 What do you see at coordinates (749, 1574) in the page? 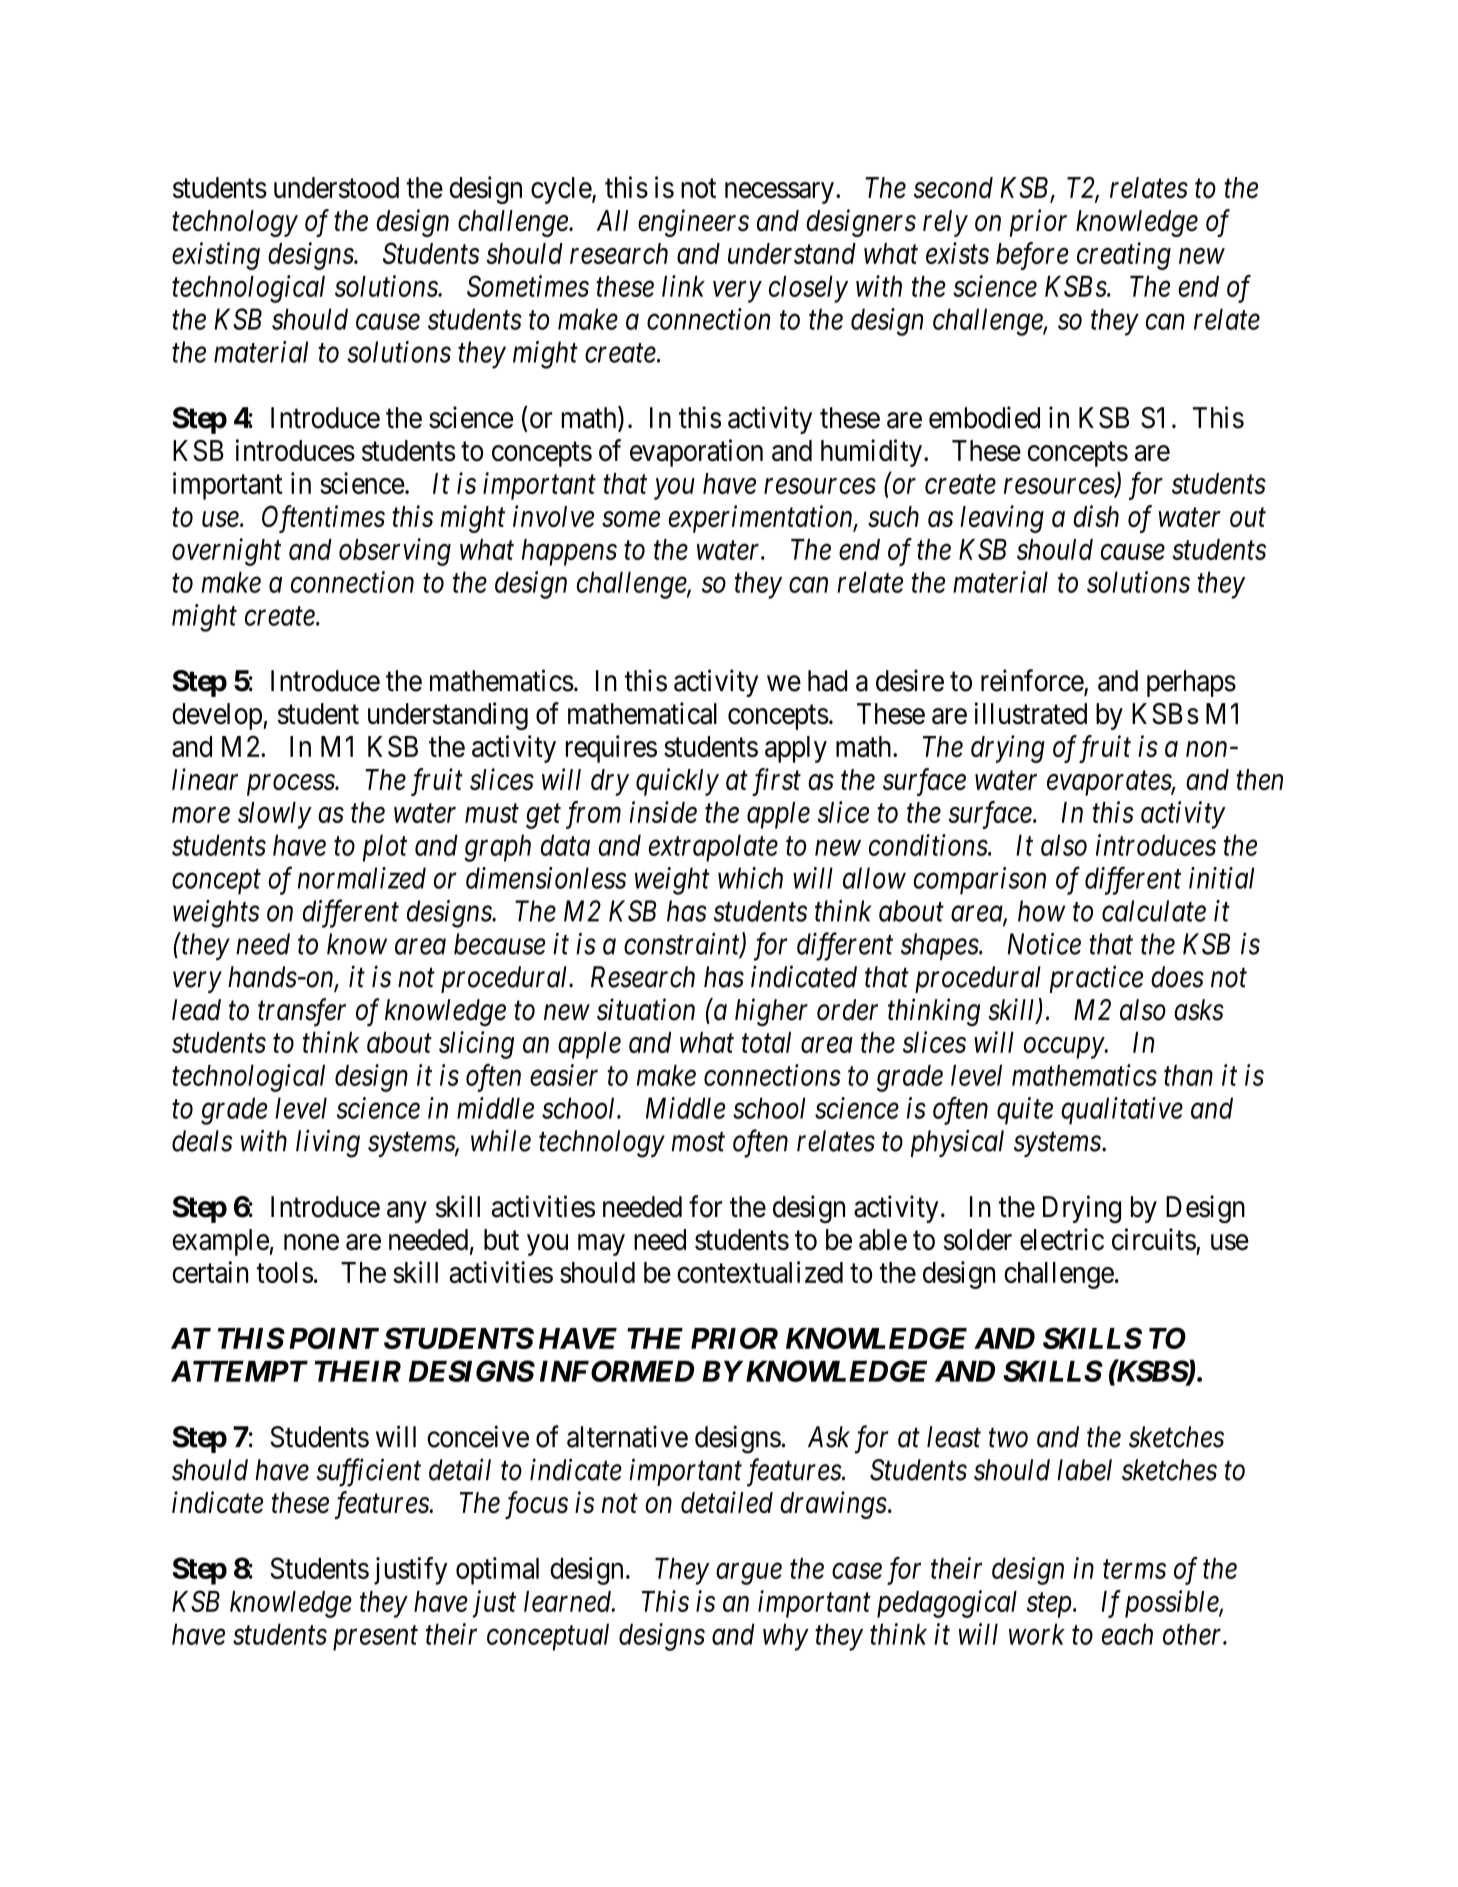
I see `argue` at bounding box center [749, 1574].
